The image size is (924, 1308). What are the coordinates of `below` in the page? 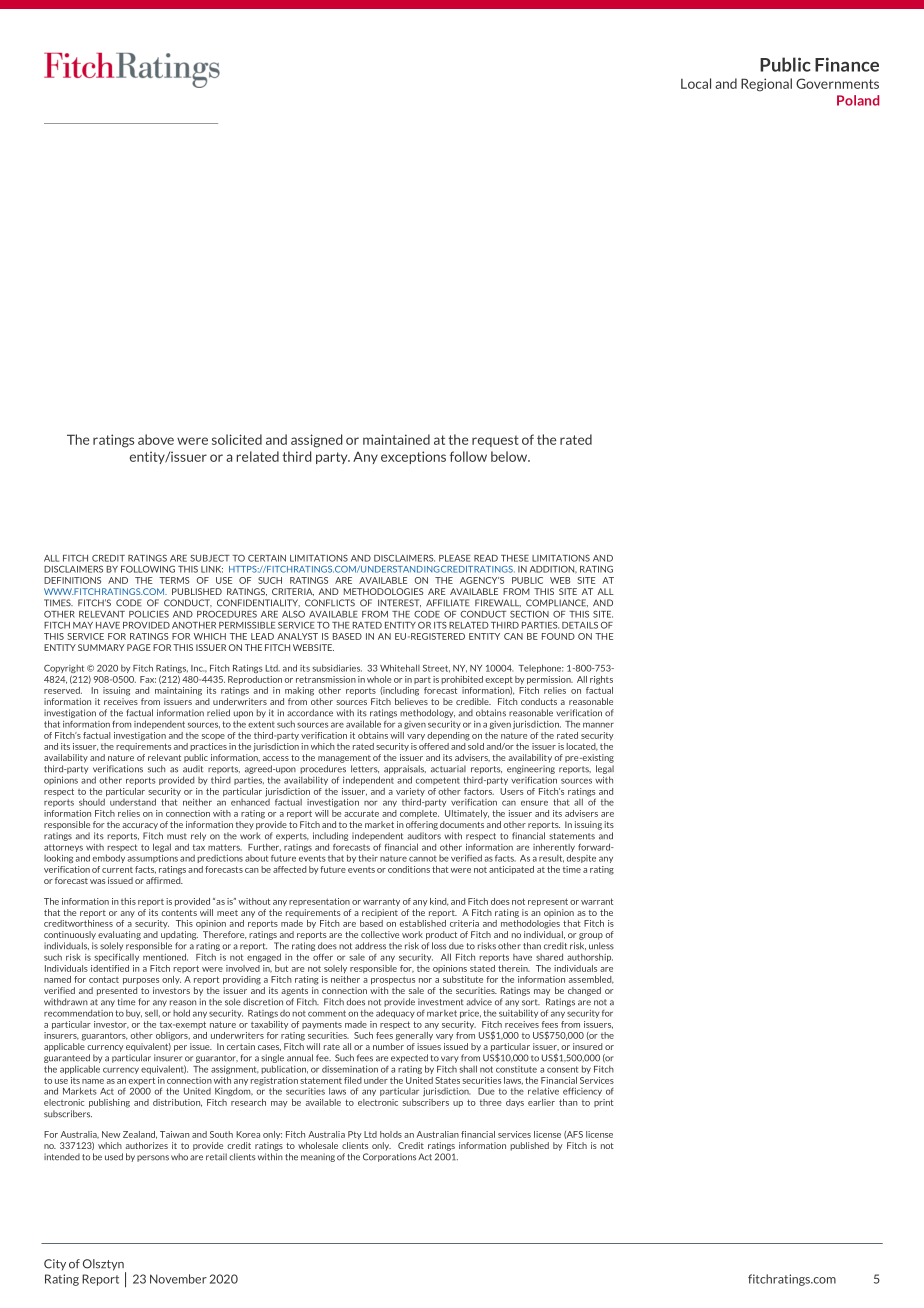 It's located at (510, 456).
